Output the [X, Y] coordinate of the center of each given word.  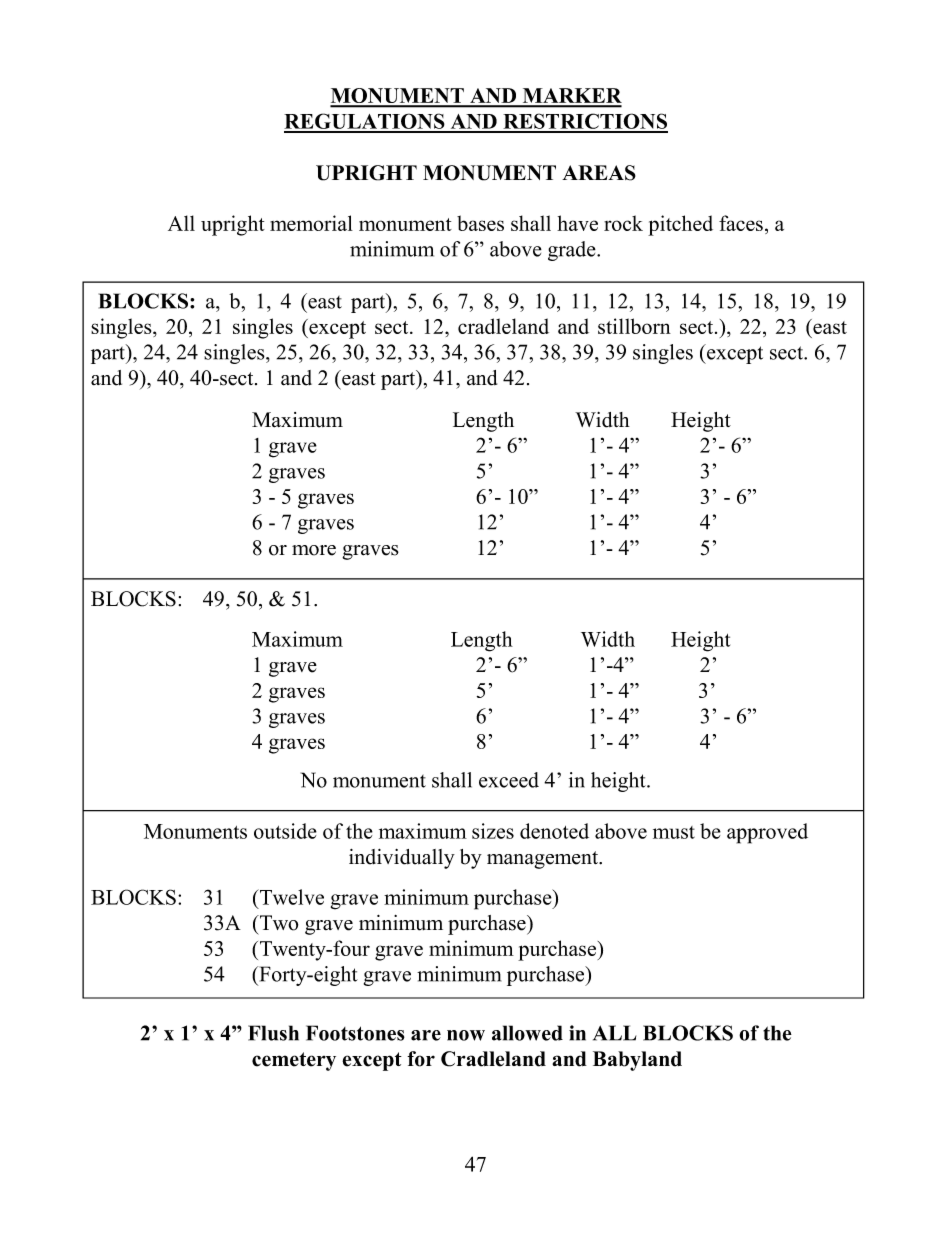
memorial [311, 223]
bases [480, 223]
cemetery [294, 1061]
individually [402, 859]
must [674, 832]
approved [767, 833]
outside [285, 831]
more [314, 550]
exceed [509, 780]
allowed [527, 1033]
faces [741, 223]
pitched [680, 225]
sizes [493, 831]
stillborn [634, 326]
